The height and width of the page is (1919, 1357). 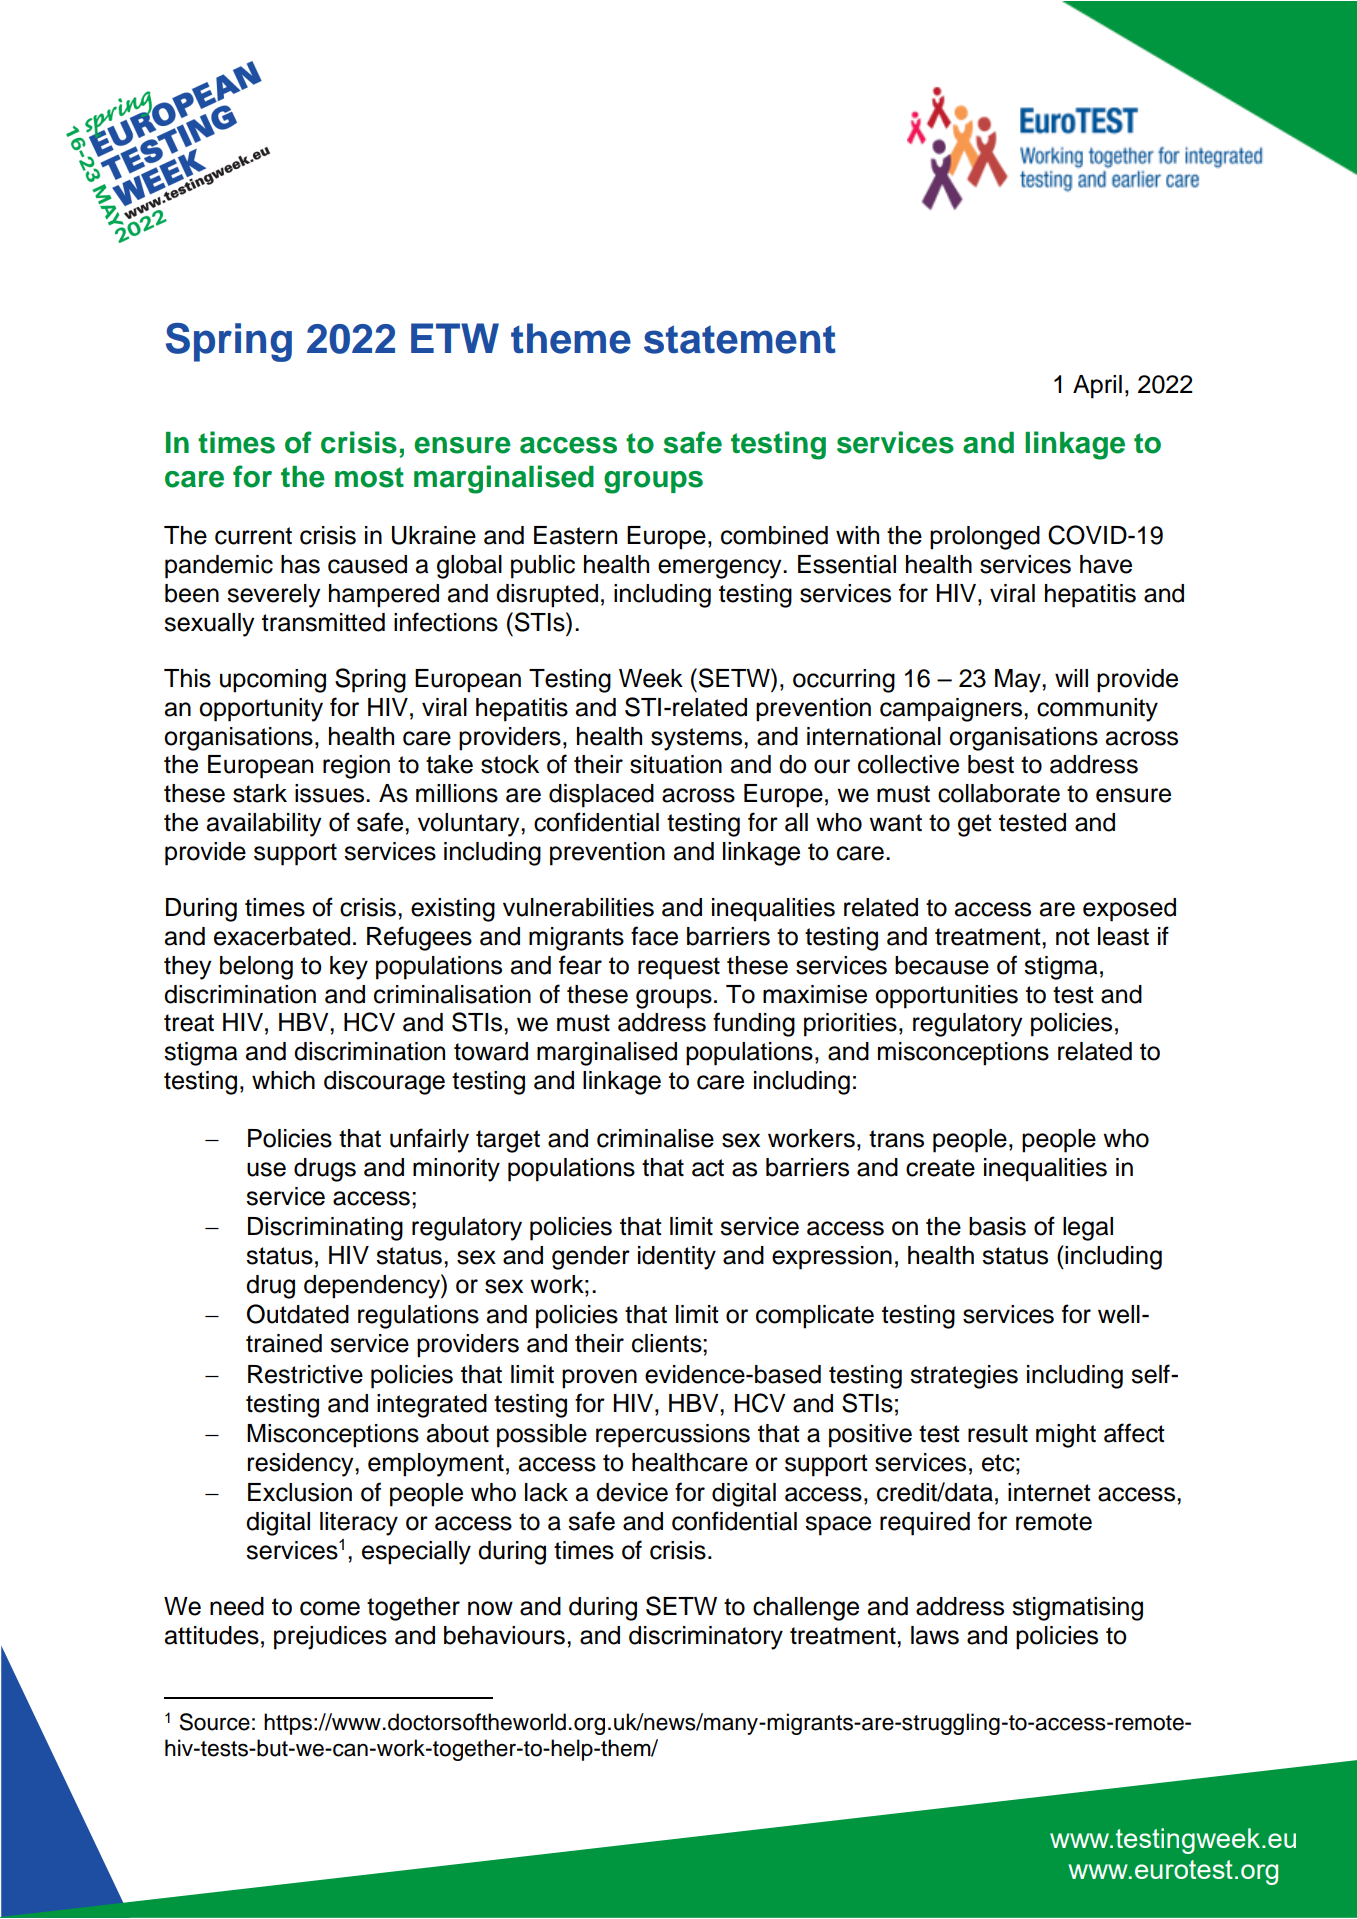 I want to click on April, so click(x=1097, y=387).
